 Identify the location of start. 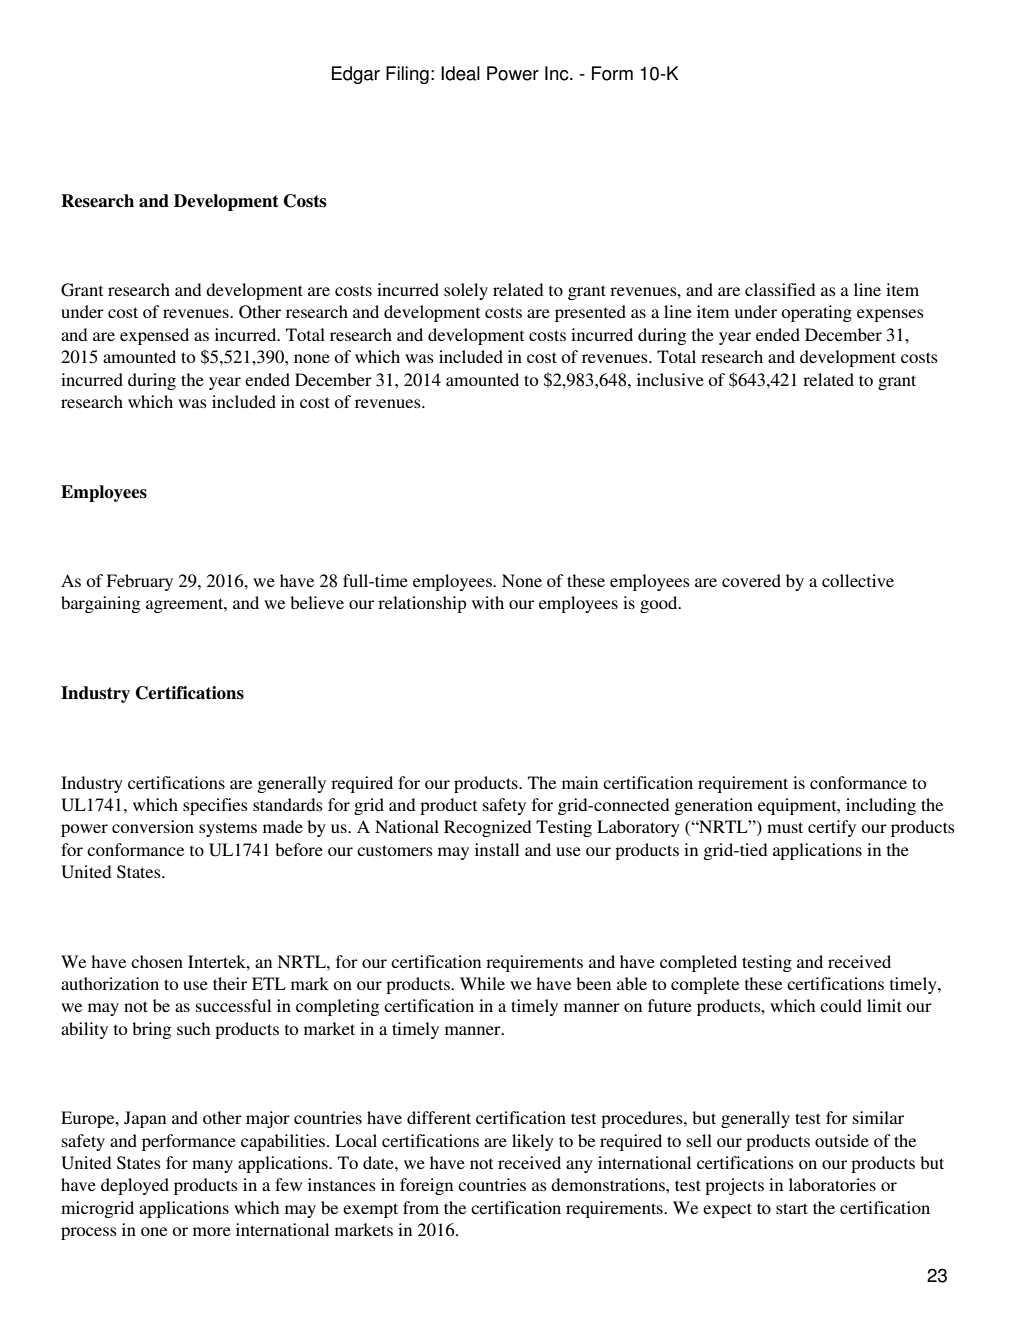
(792, 1208).
